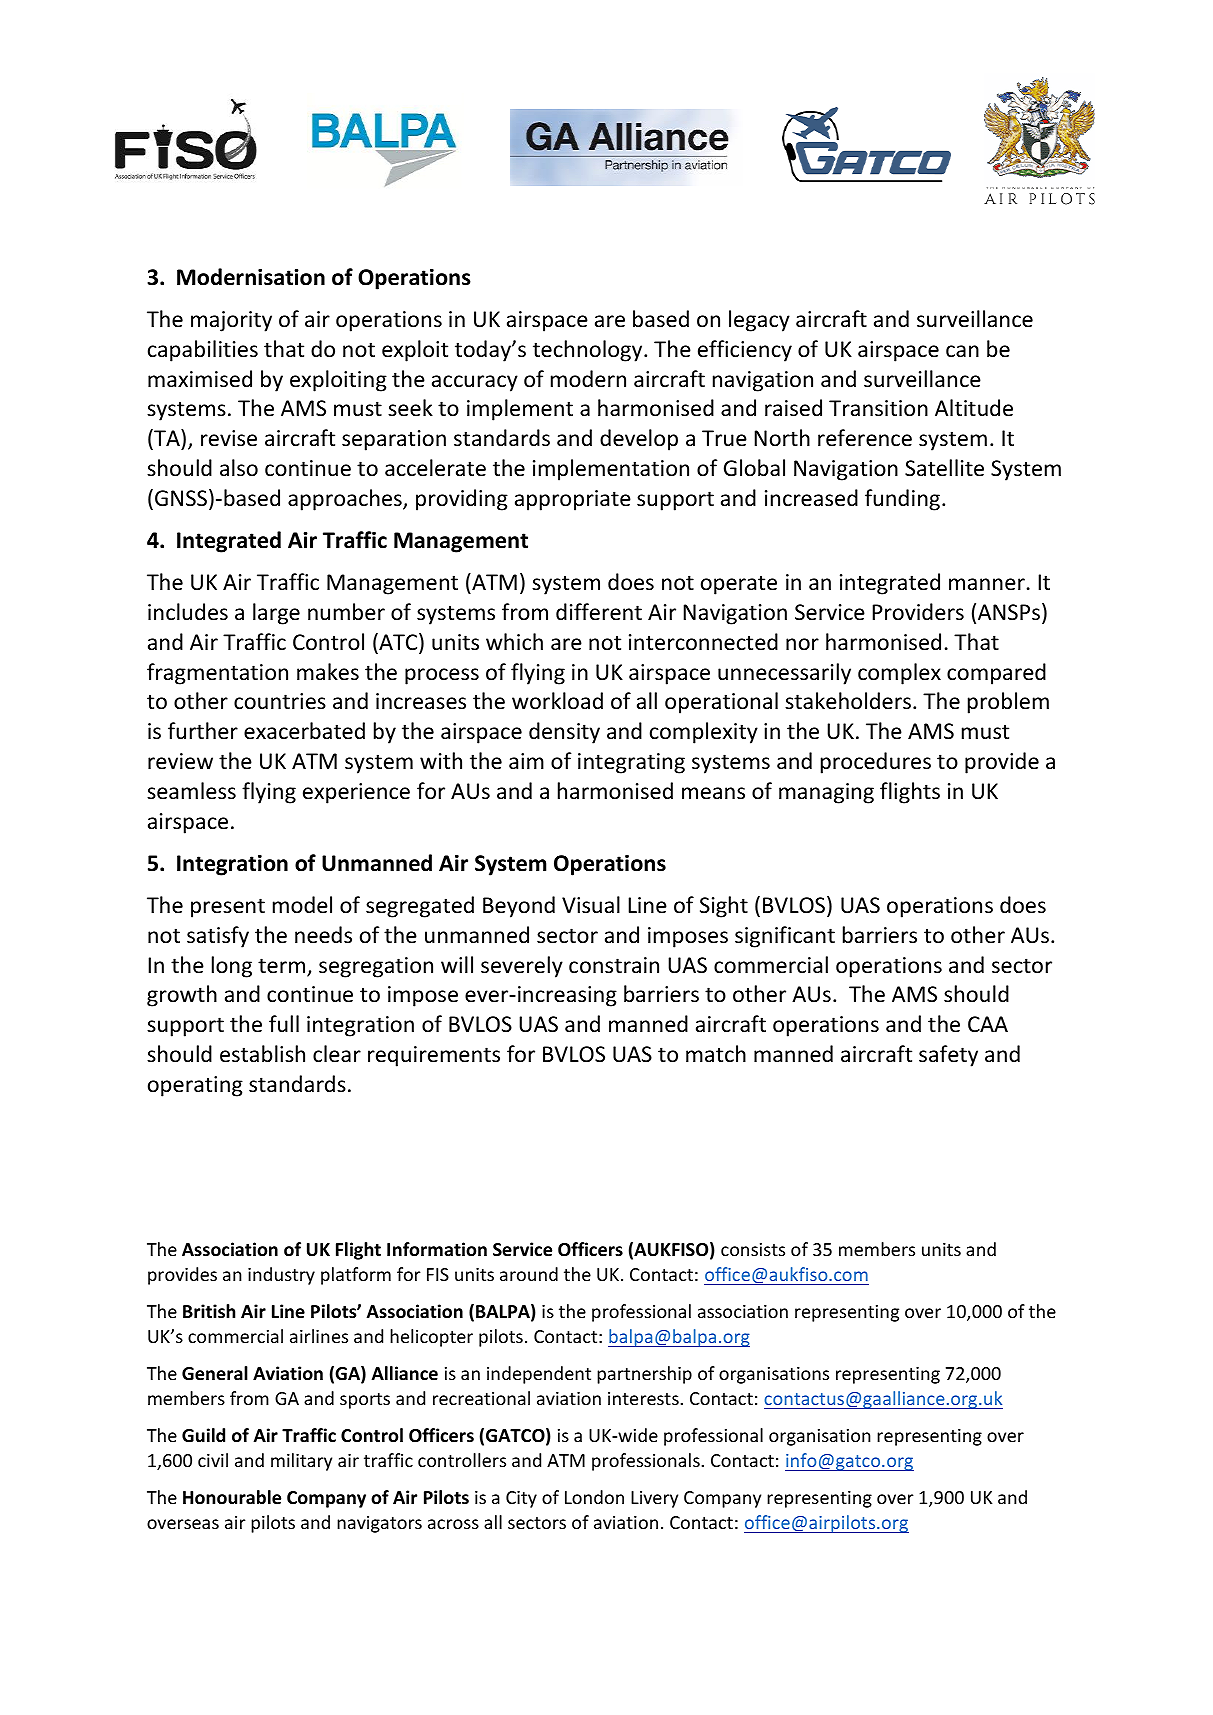  Describe the element at coordinates (589, 351) in the document. I see `technology` at that location.
